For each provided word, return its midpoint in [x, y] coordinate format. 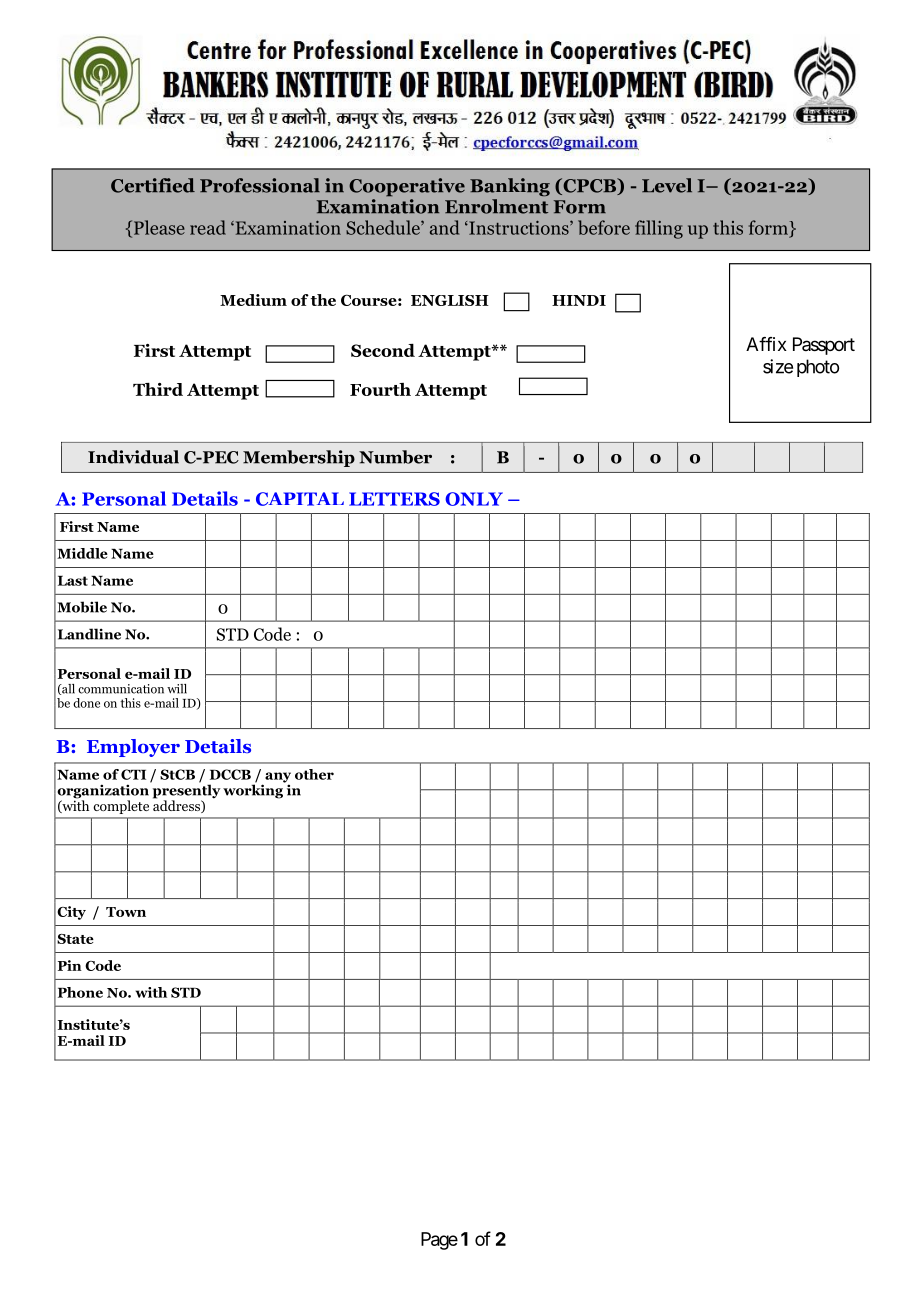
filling [659, 229]
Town [126, 912]
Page [439, 1241]
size [778, 366]
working [254, 790]
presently [185, 791]
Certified [153, 185]
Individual [133, 457]
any [278, 778]
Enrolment [496, 206]
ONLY [474, 499]
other [314, 774]
